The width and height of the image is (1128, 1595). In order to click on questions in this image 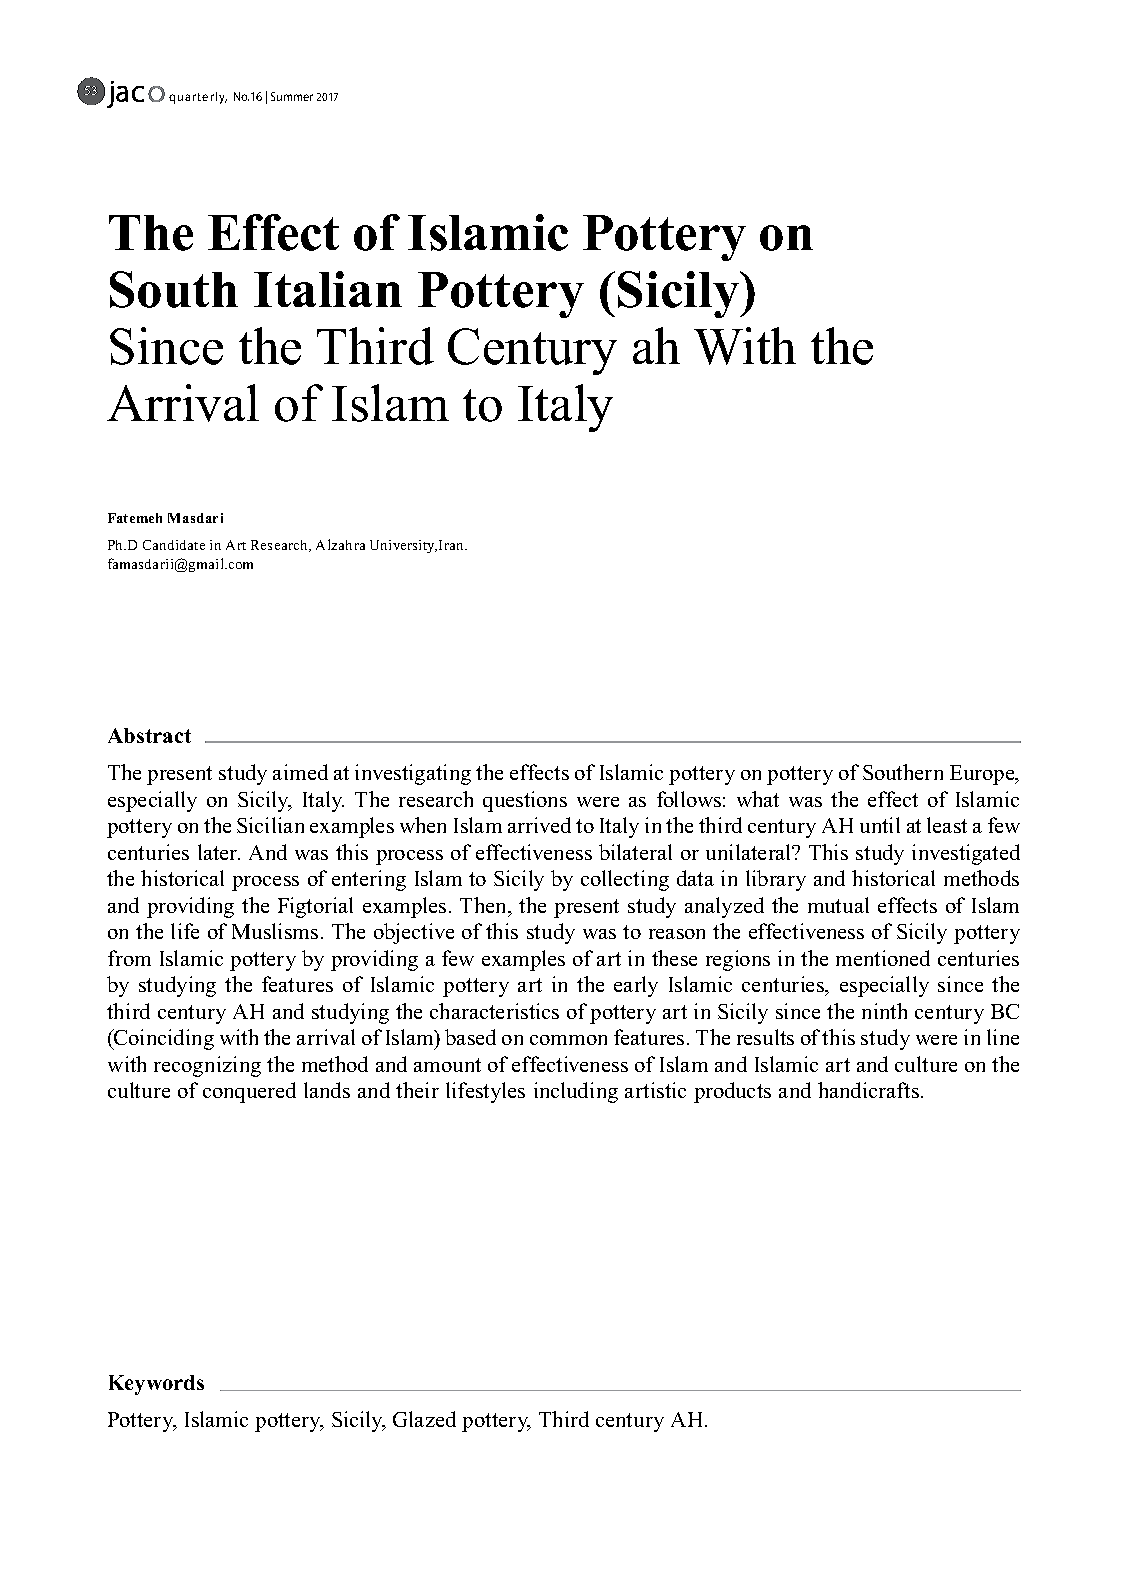, I will do `click(525, 801)`.
